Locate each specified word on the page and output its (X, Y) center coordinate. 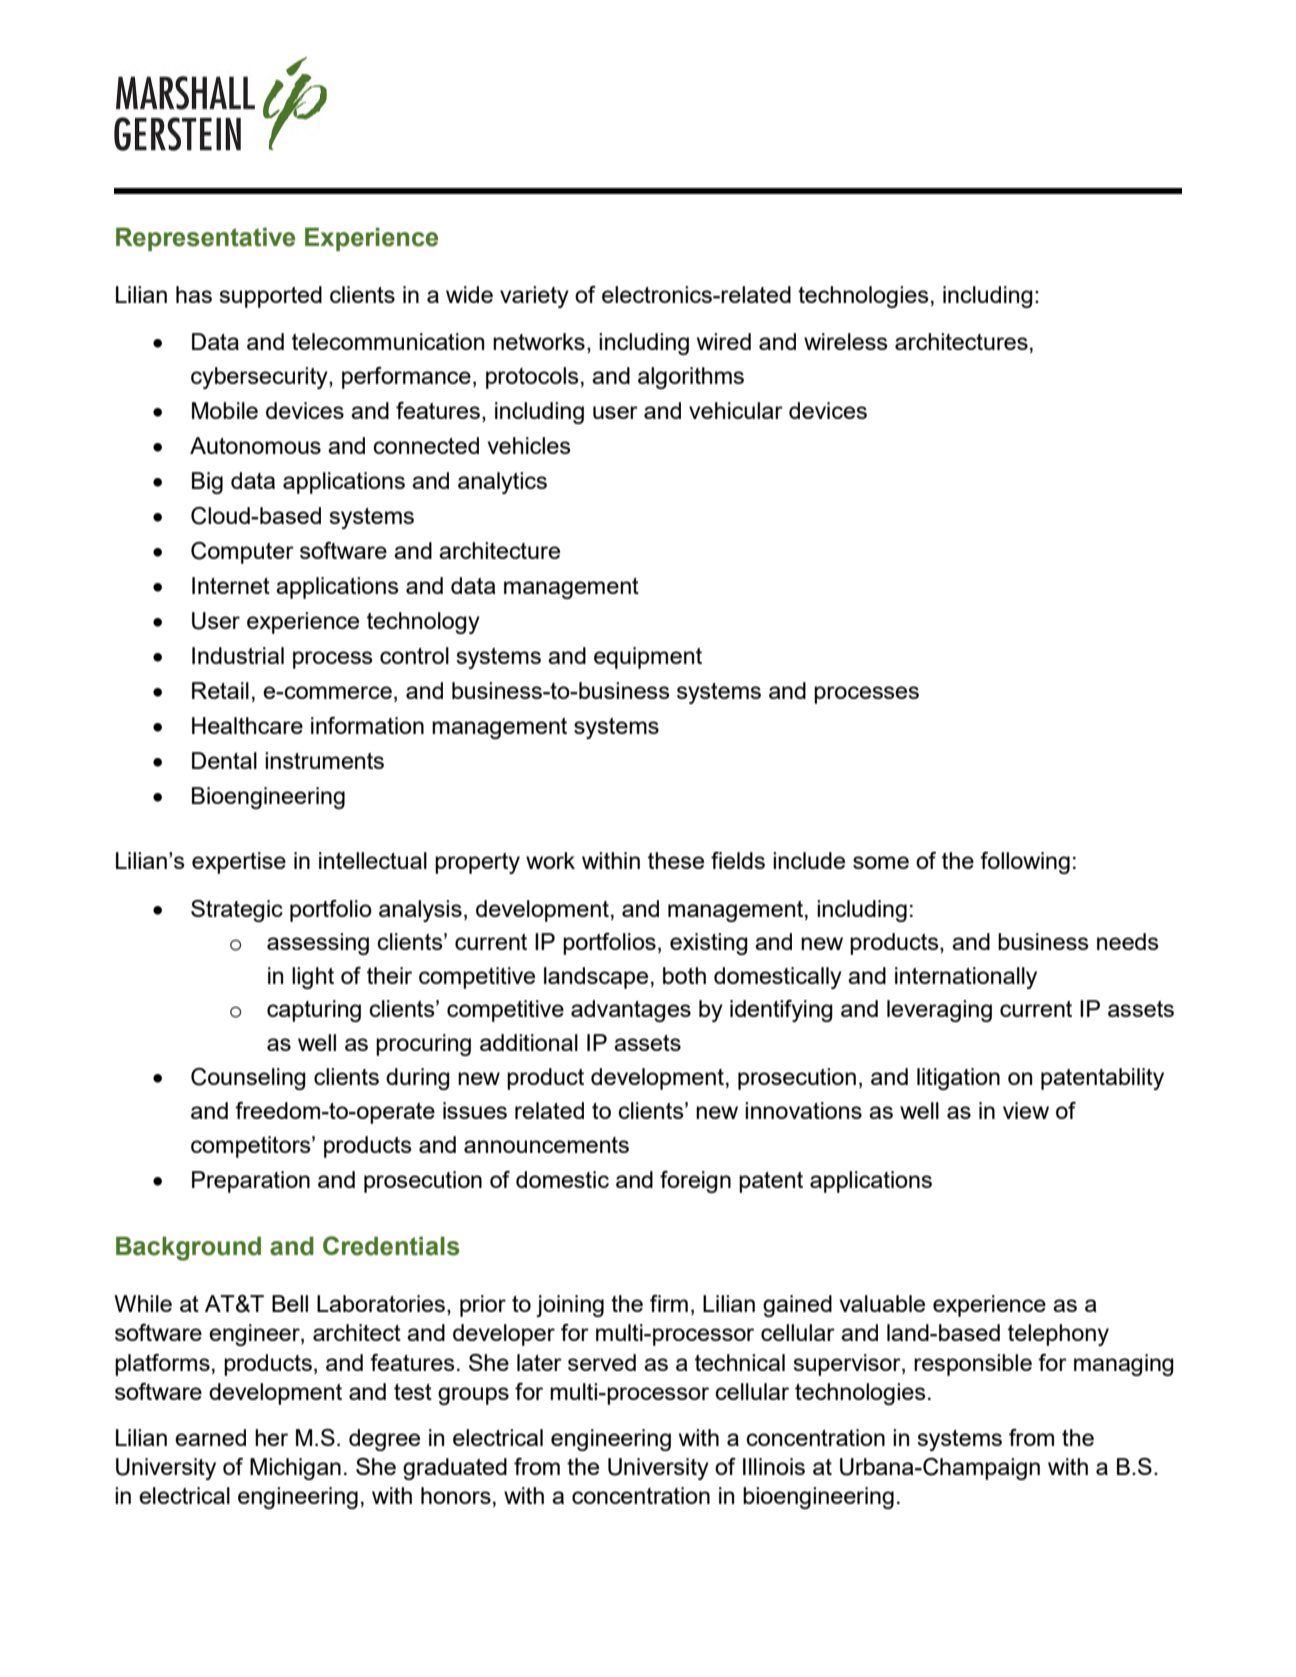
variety (534, 297)
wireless (846, 341)
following (1025, 863)
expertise (239, 863)
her (271, 1437)
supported (270, 297)
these (676, 860)
